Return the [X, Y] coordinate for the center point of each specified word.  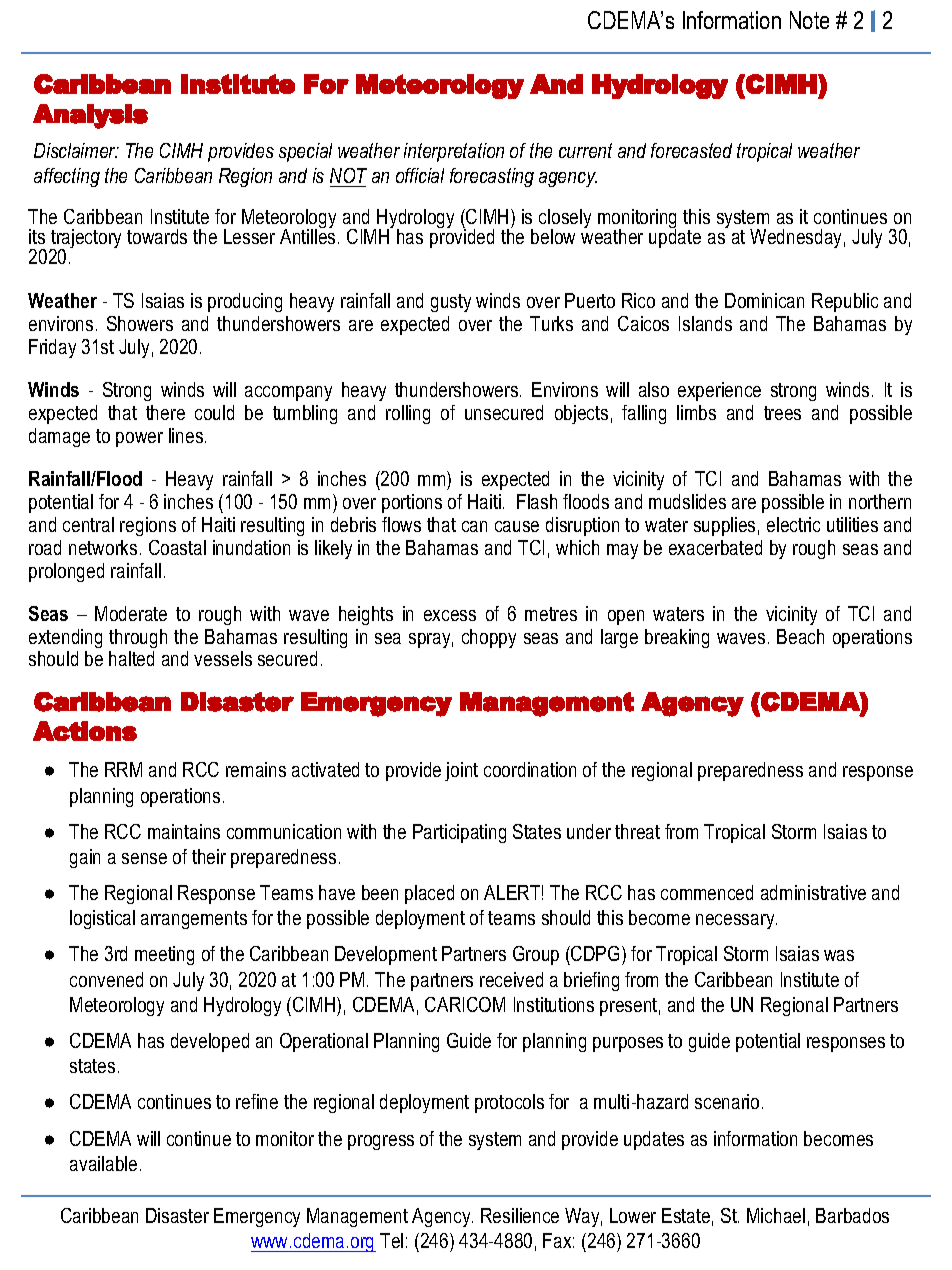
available [103, 1163]
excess [450, 615]
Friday [52, 348]
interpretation [454, 152]
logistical [102, 919]
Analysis [90, 116]
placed [429, 894]
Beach [800, 636]
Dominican [764, 300]
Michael [776, 1215]
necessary [736, 921]
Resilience [520, 1215]
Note [809, 20]
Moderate [131, 613]
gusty [451, 303]
